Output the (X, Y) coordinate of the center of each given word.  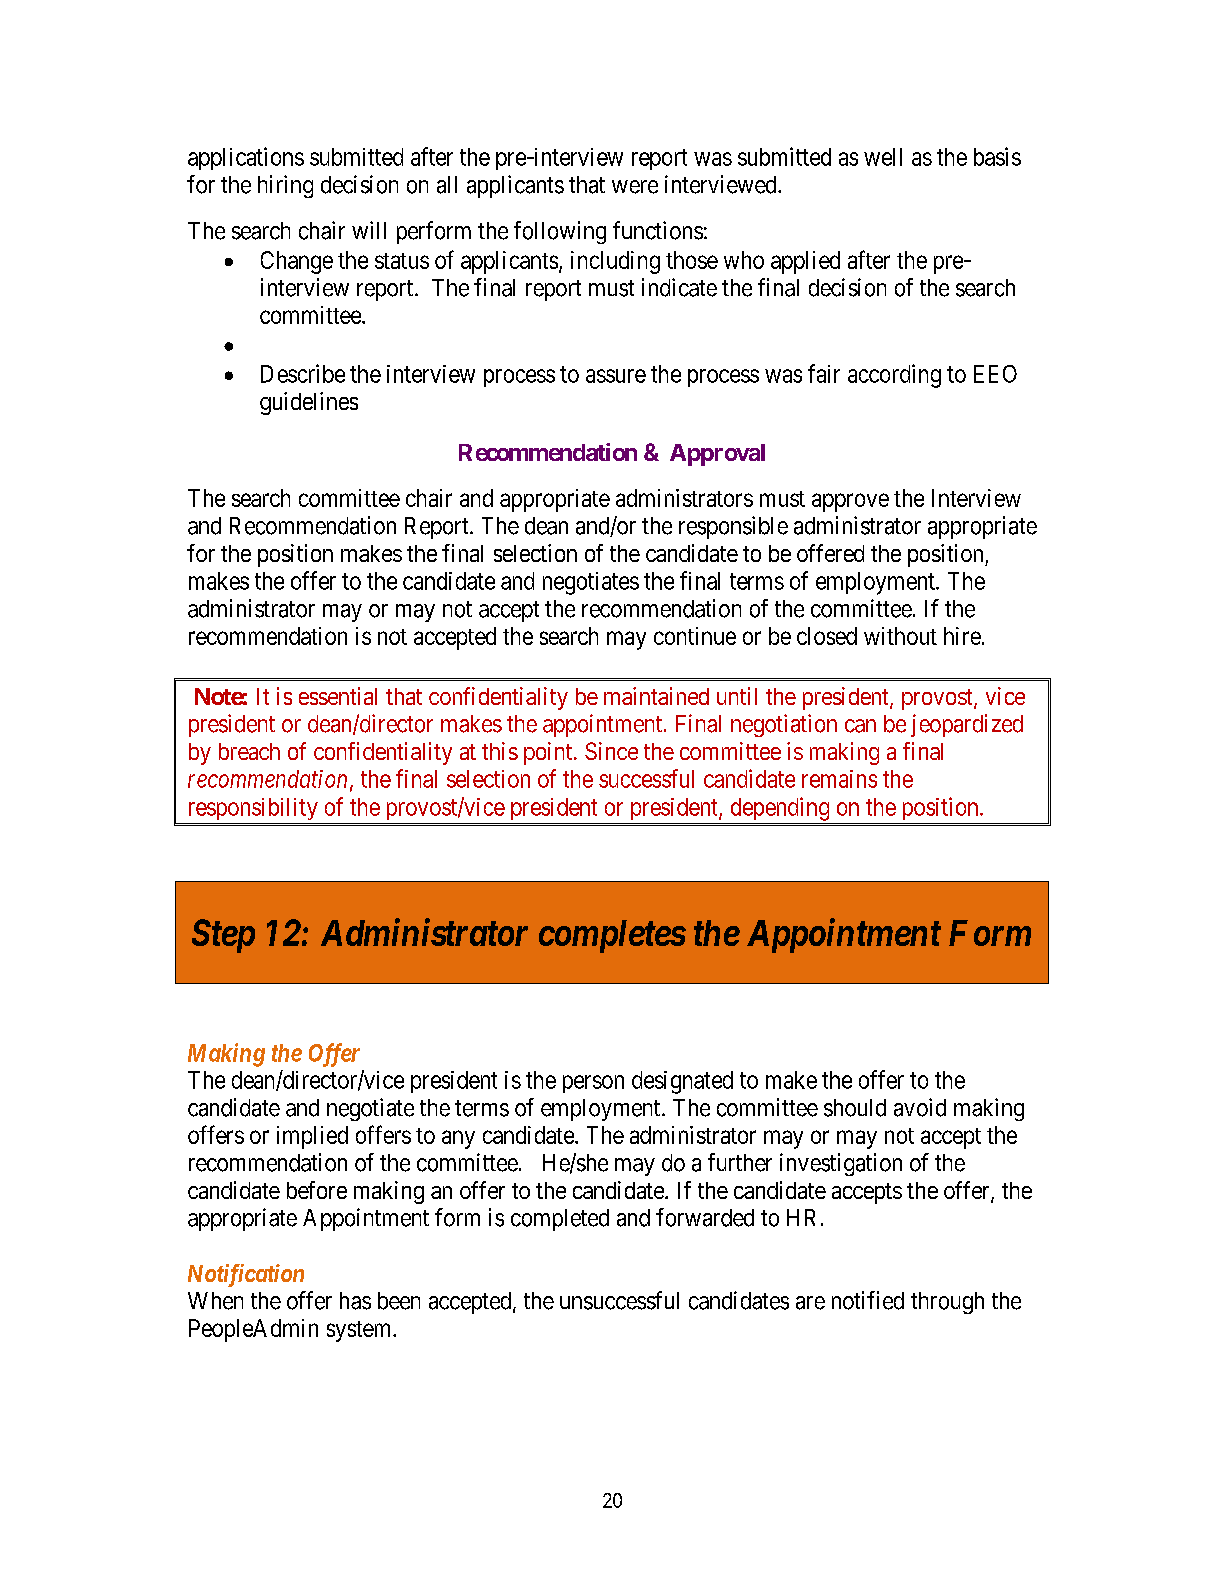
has (355, 1301)
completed (560, 1220)
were (635, 187)
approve (850, 502)
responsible (733, 527)
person (593, 1084)
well (883, 157)
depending (780, 809)
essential (338, 696)
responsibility (253, 809)
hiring (285, 186)
